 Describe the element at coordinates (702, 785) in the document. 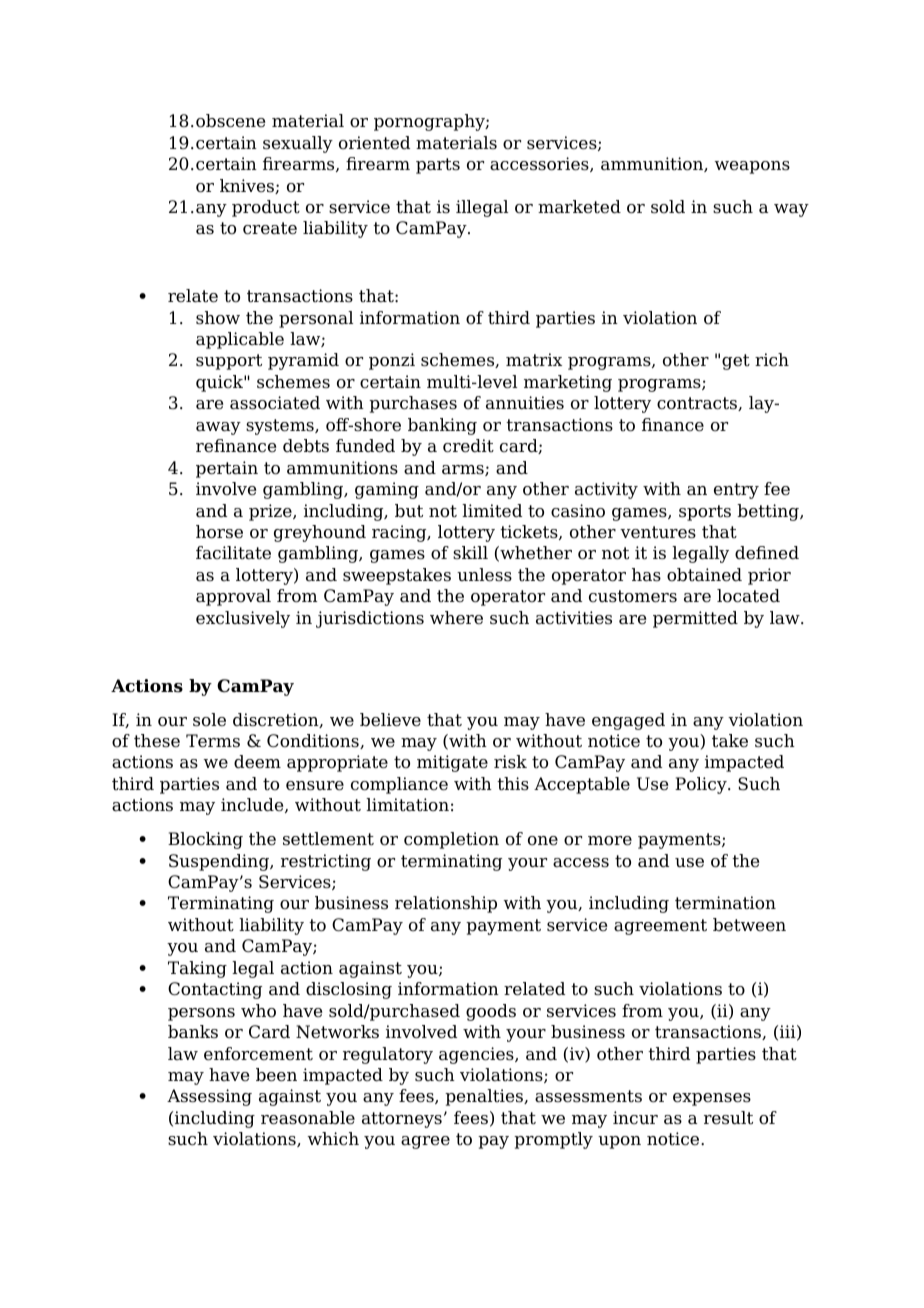

I see `Policy` at that location.
